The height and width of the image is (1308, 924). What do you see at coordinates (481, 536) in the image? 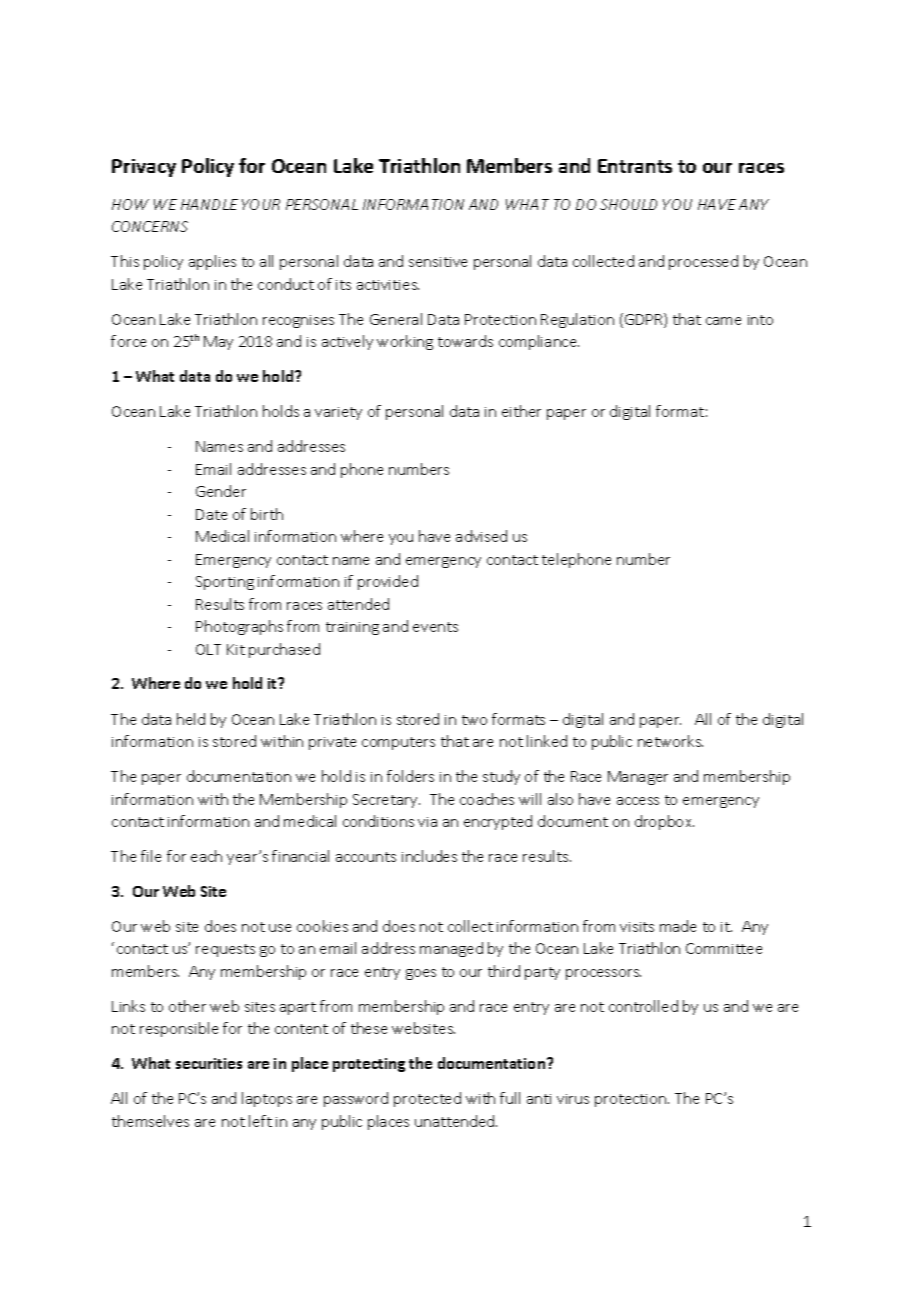
I see `advised` at bounding box center [481, 536].
